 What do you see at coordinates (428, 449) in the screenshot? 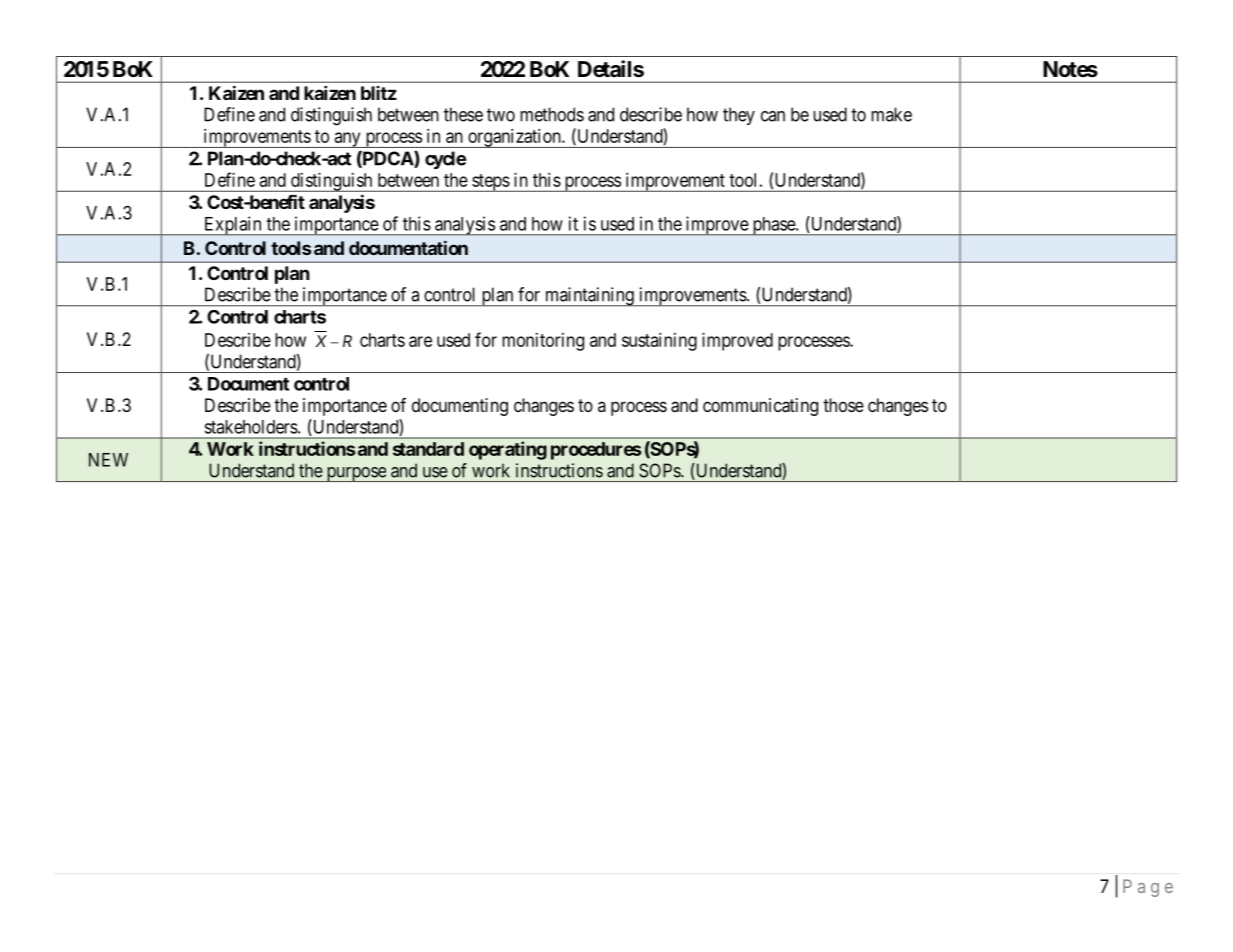
I see `standard` at bounding box center [428, 449].
